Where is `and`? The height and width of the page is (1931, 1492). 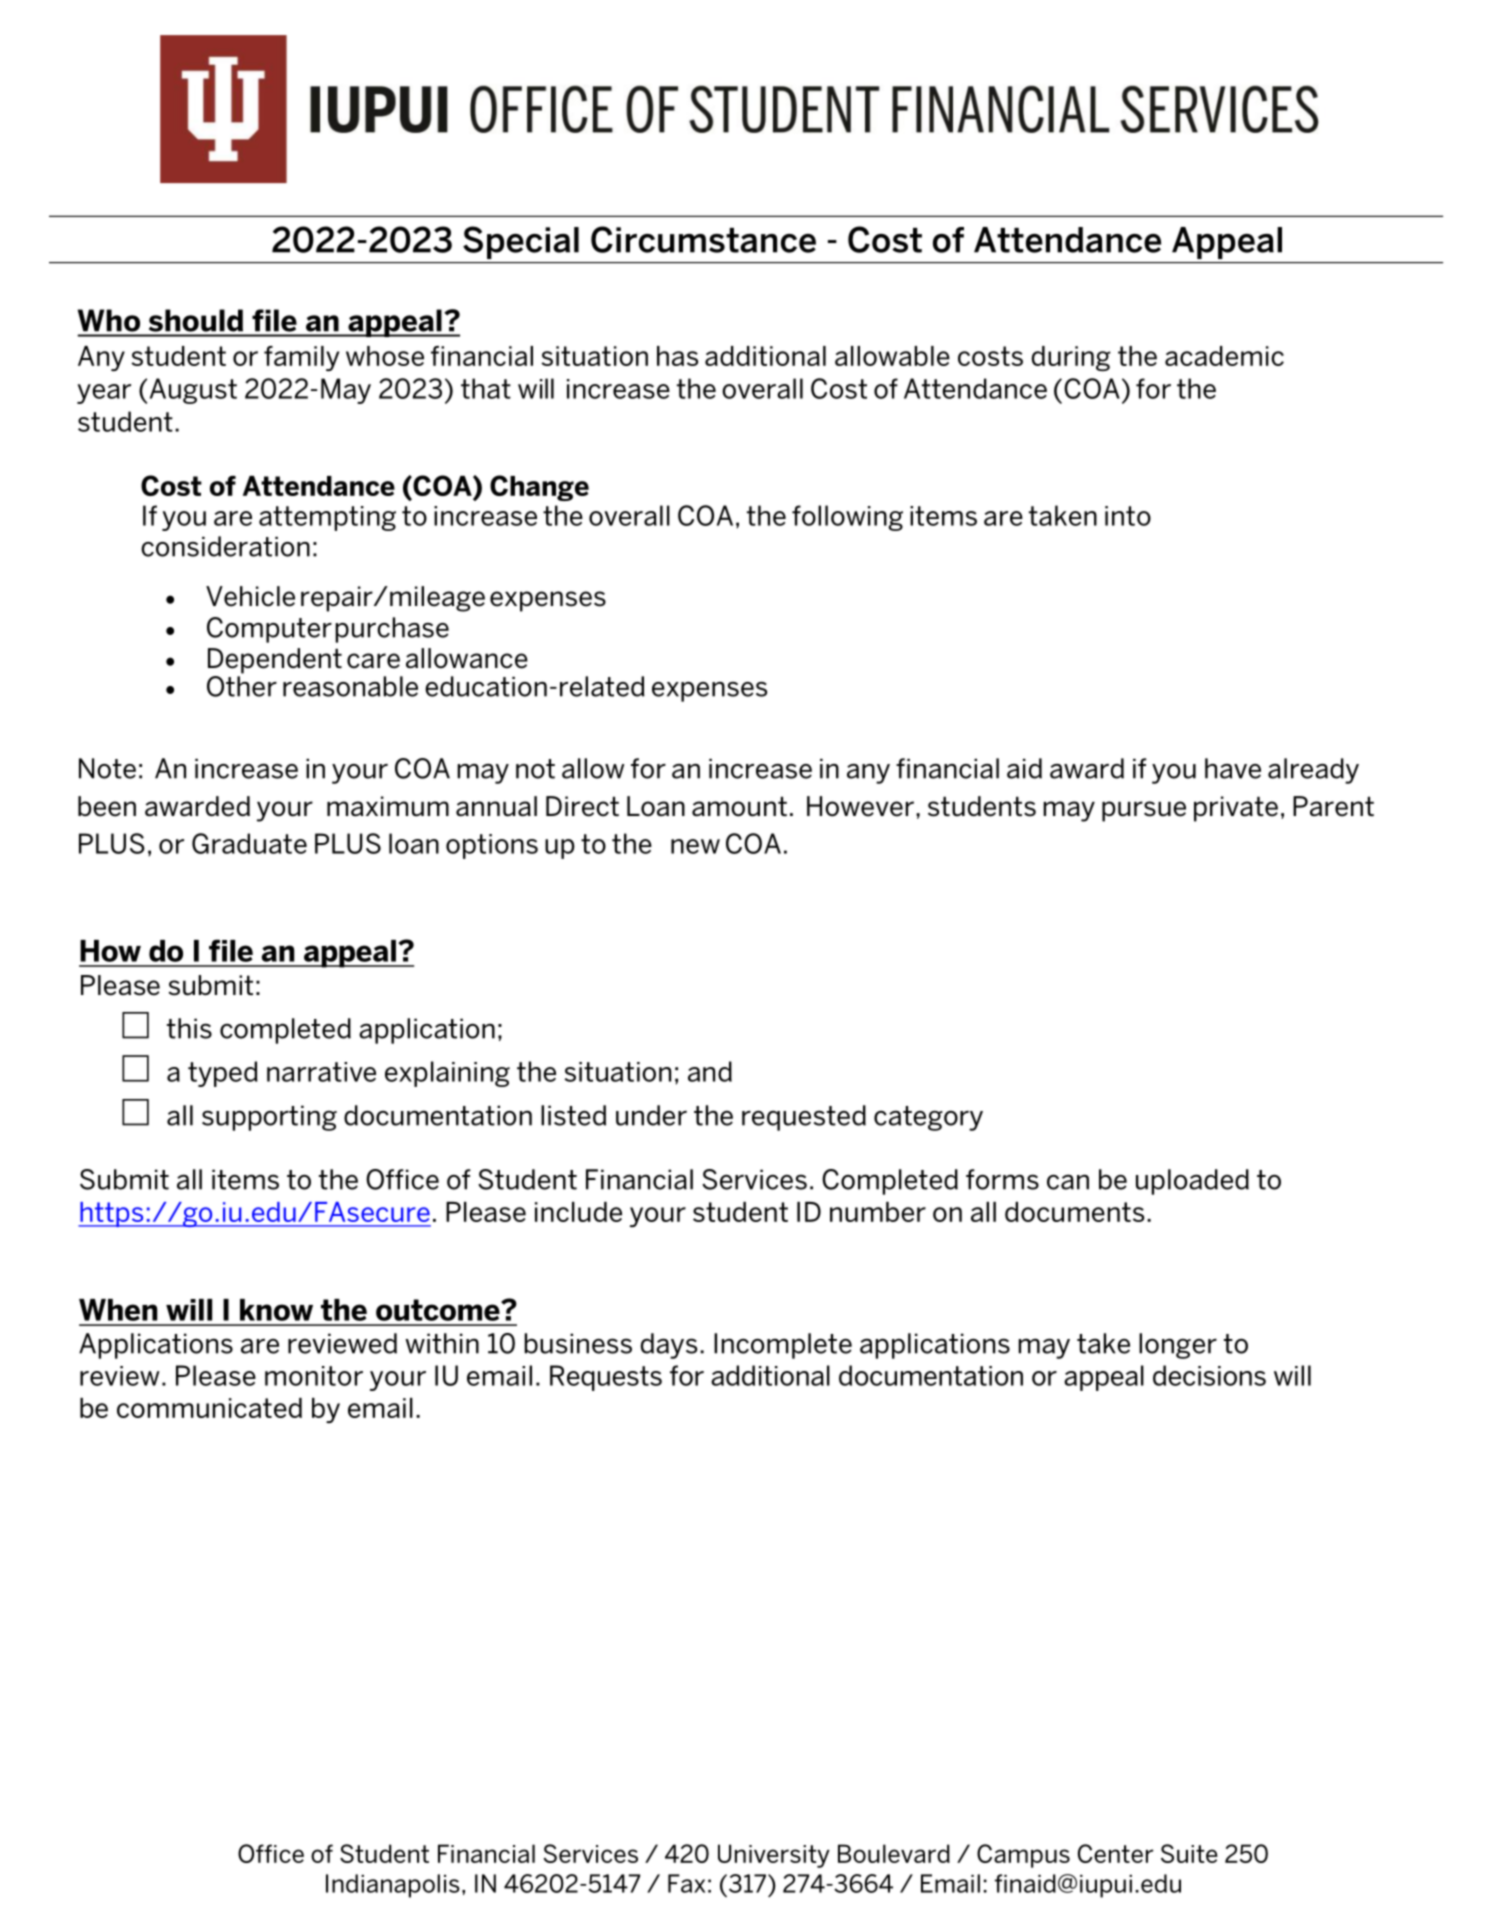
and is located at coordinates (710, 1071).
